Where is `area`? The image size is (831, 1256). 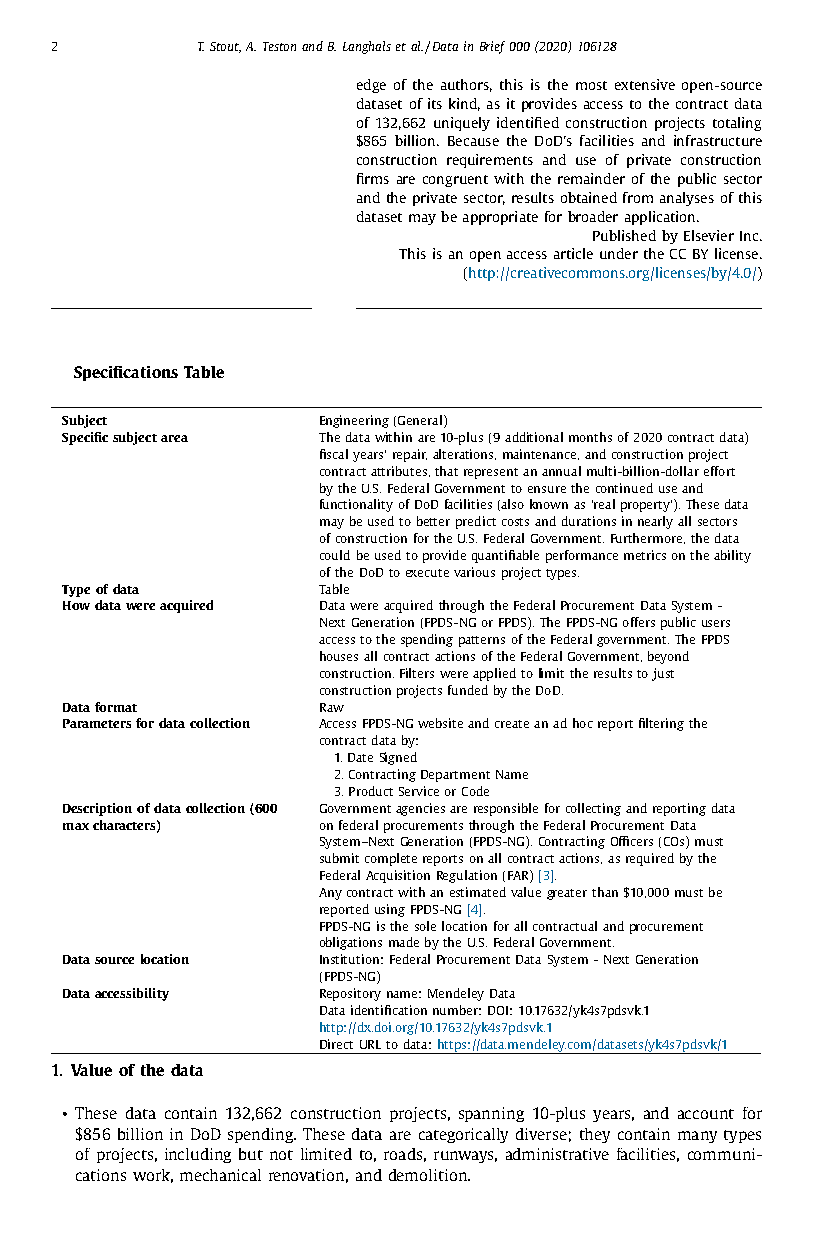
area is located at coordinates (174, 438).
